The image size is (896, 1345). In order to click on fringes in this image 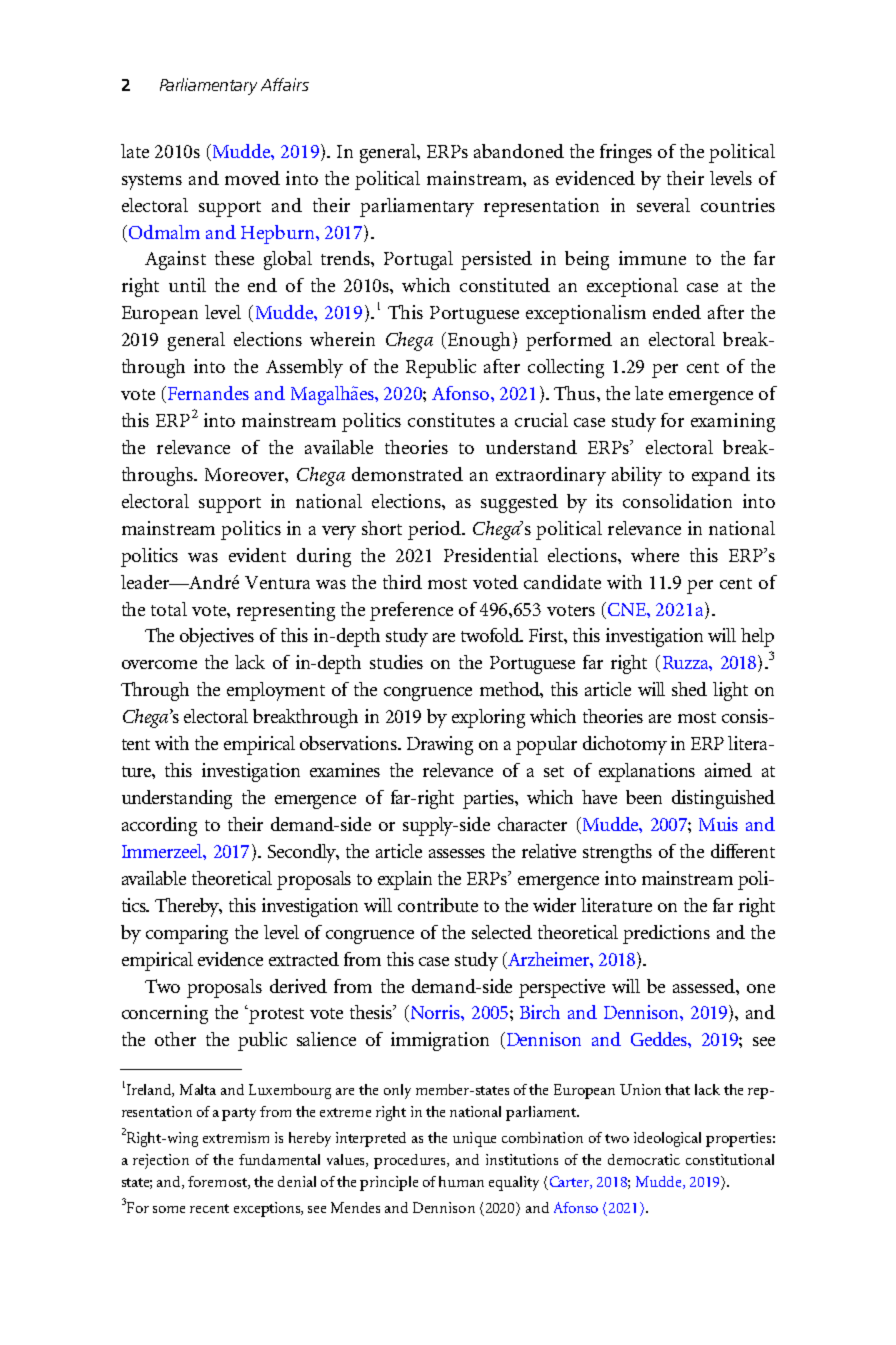, I will do `click(626, 153)`.
